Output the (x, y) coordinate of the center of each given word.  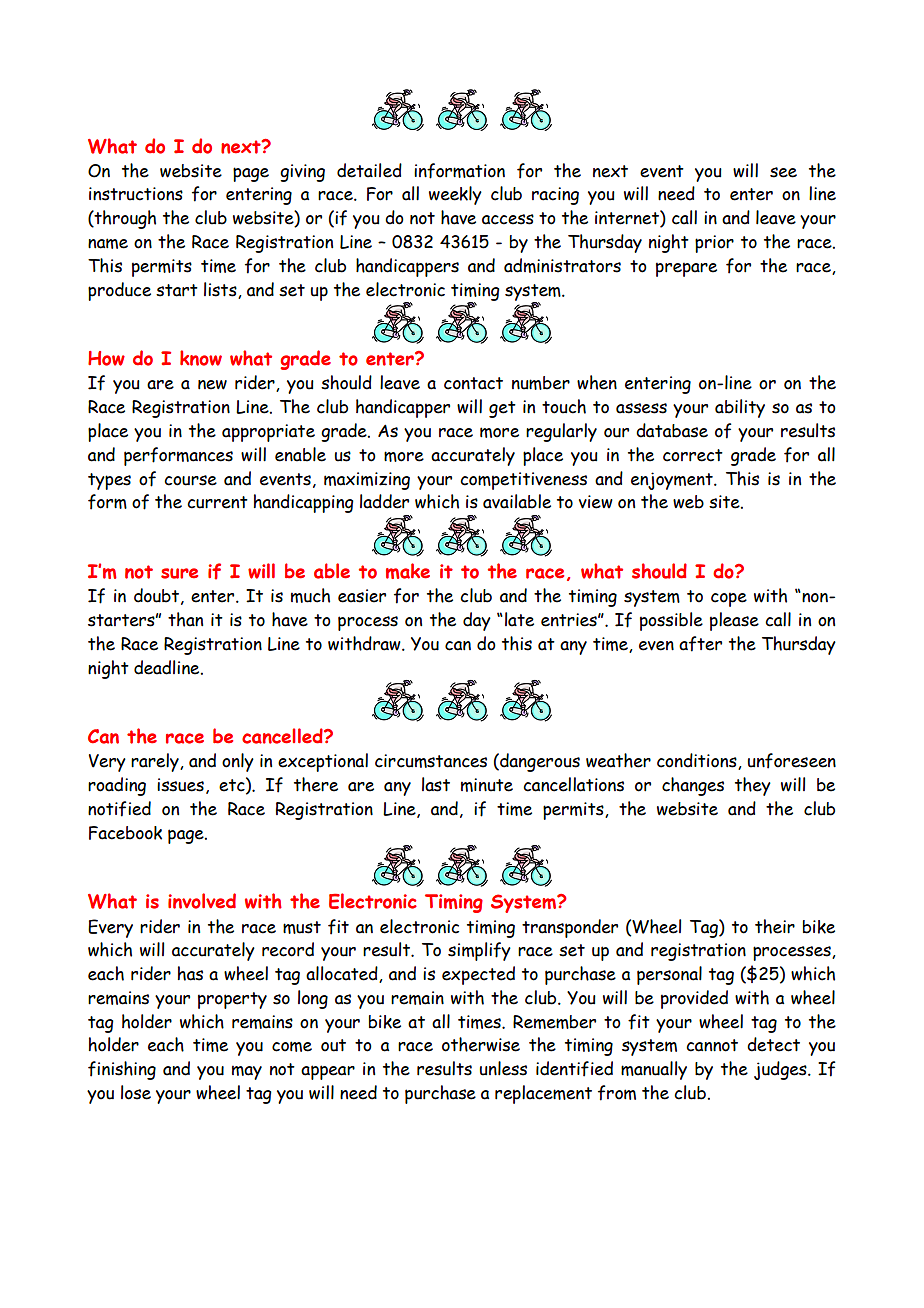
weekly (455, 195)
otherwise (481, 1044)
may (247, 1072)
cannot (712, 1045)
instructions (136, 194)
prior (714, 244)
